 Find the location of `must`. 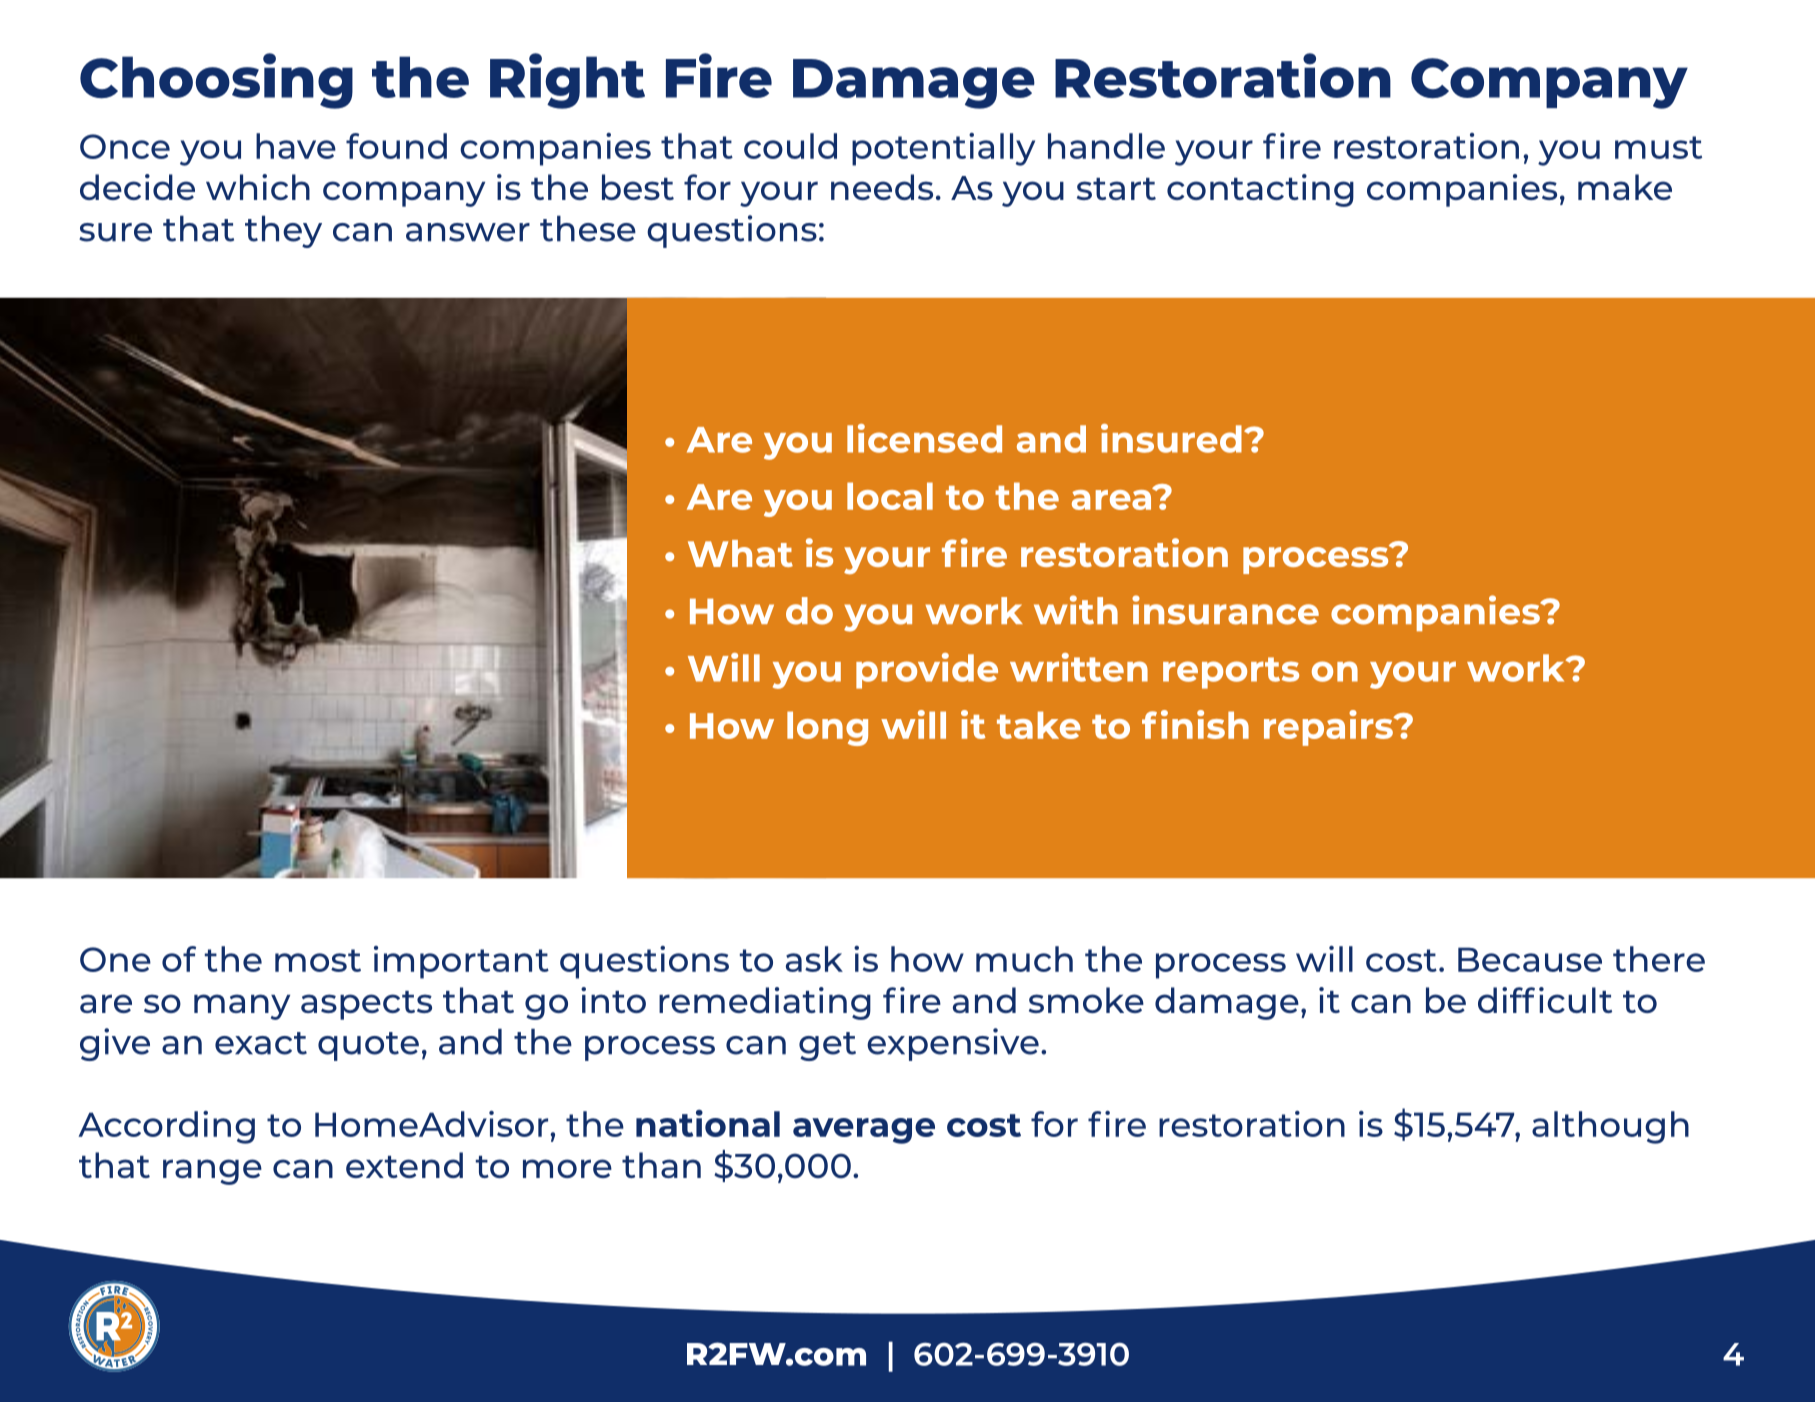

must is located at coordinates (1658, 147).
